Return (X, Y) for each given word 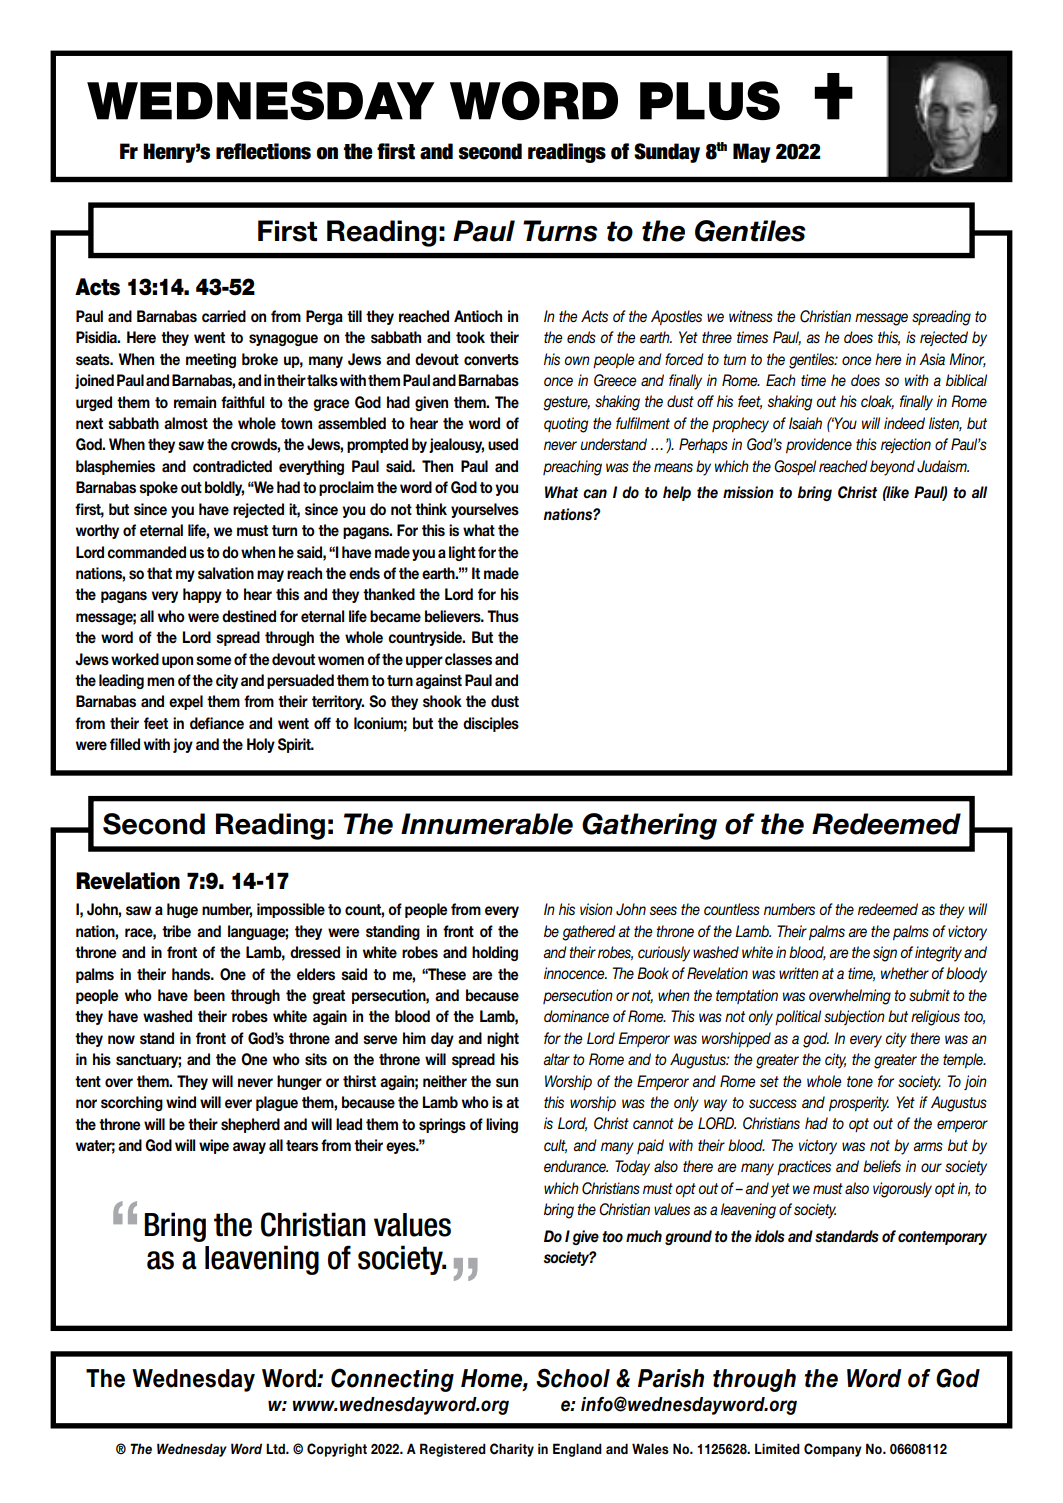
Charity (512, 1450)
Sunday (667, 153)
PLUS (710, 100)
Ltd (276, 1448)
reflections (263, 151)
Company (833, 1450)
